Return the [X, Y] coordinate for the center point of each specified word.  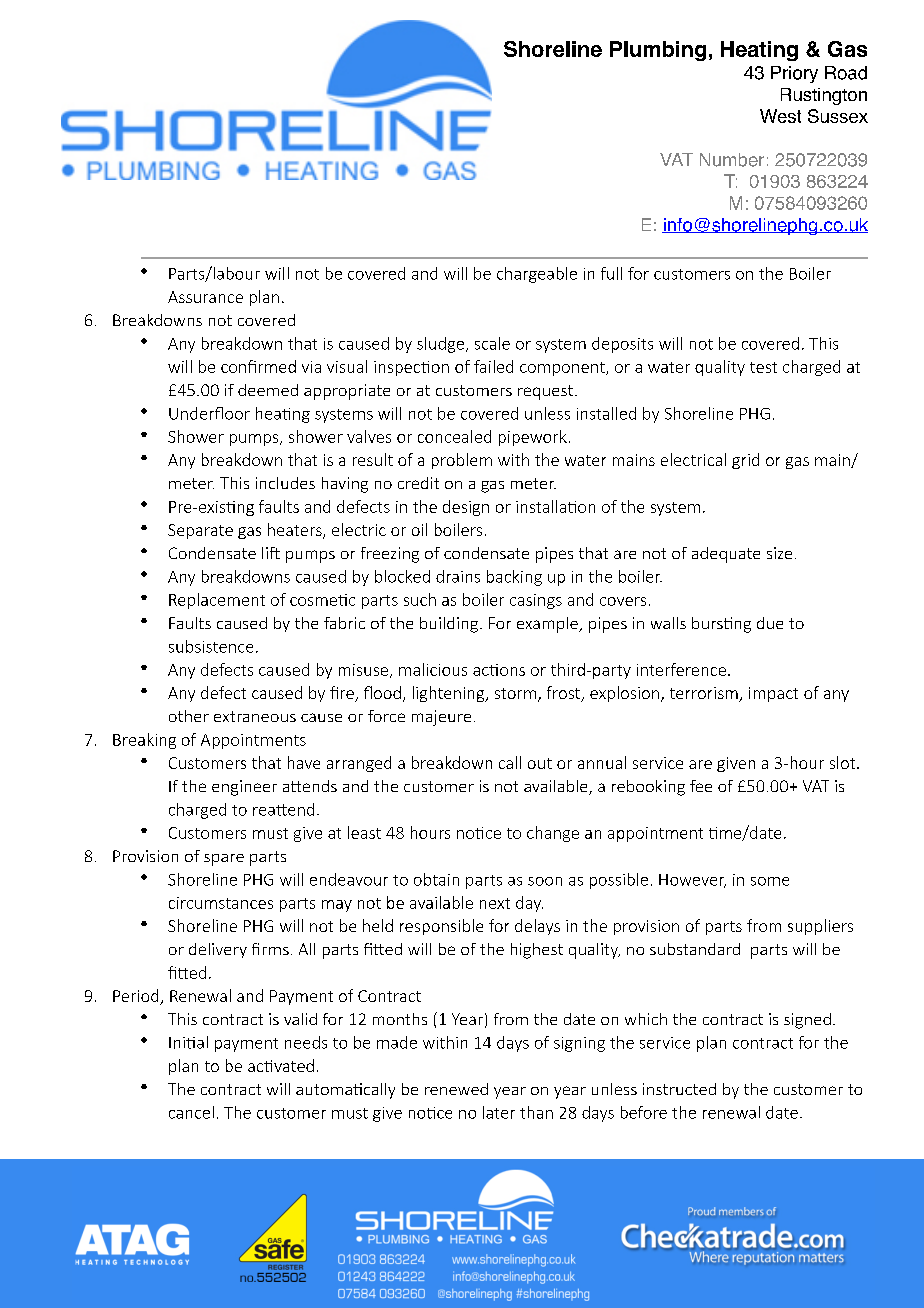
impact [773, 694]
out [540, 763]
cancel [191, 1112]
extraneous [255, 716]
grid [745, 461]
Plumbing [658, 51]
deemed [268, 390]
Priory [794, 74]
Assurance [205, 297]
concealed [454, 436]
